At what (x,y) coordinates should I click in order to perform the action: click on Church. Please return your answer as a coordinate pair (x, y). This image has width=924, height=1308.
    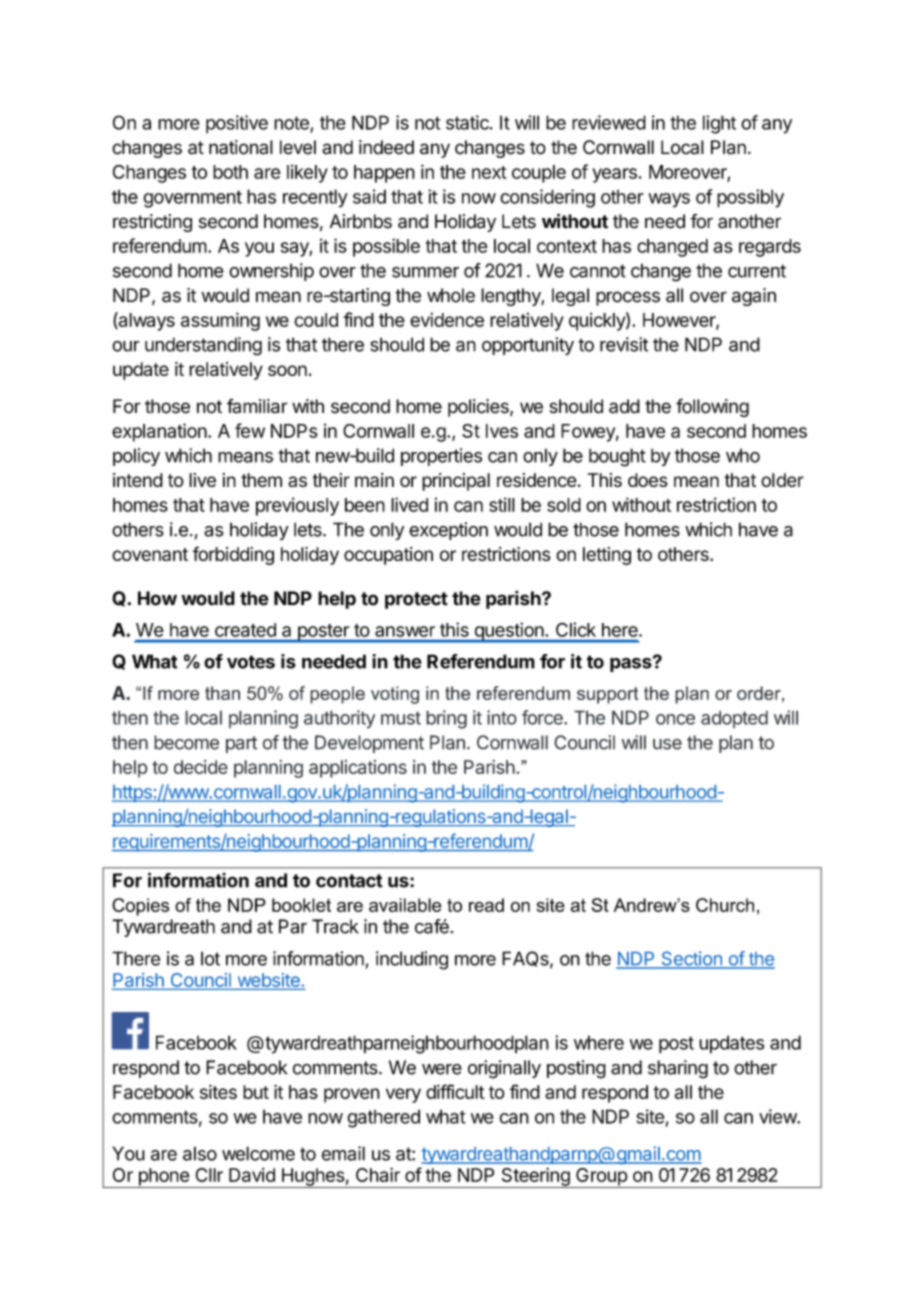
    Looking at the image, I should click on (725, 905).
